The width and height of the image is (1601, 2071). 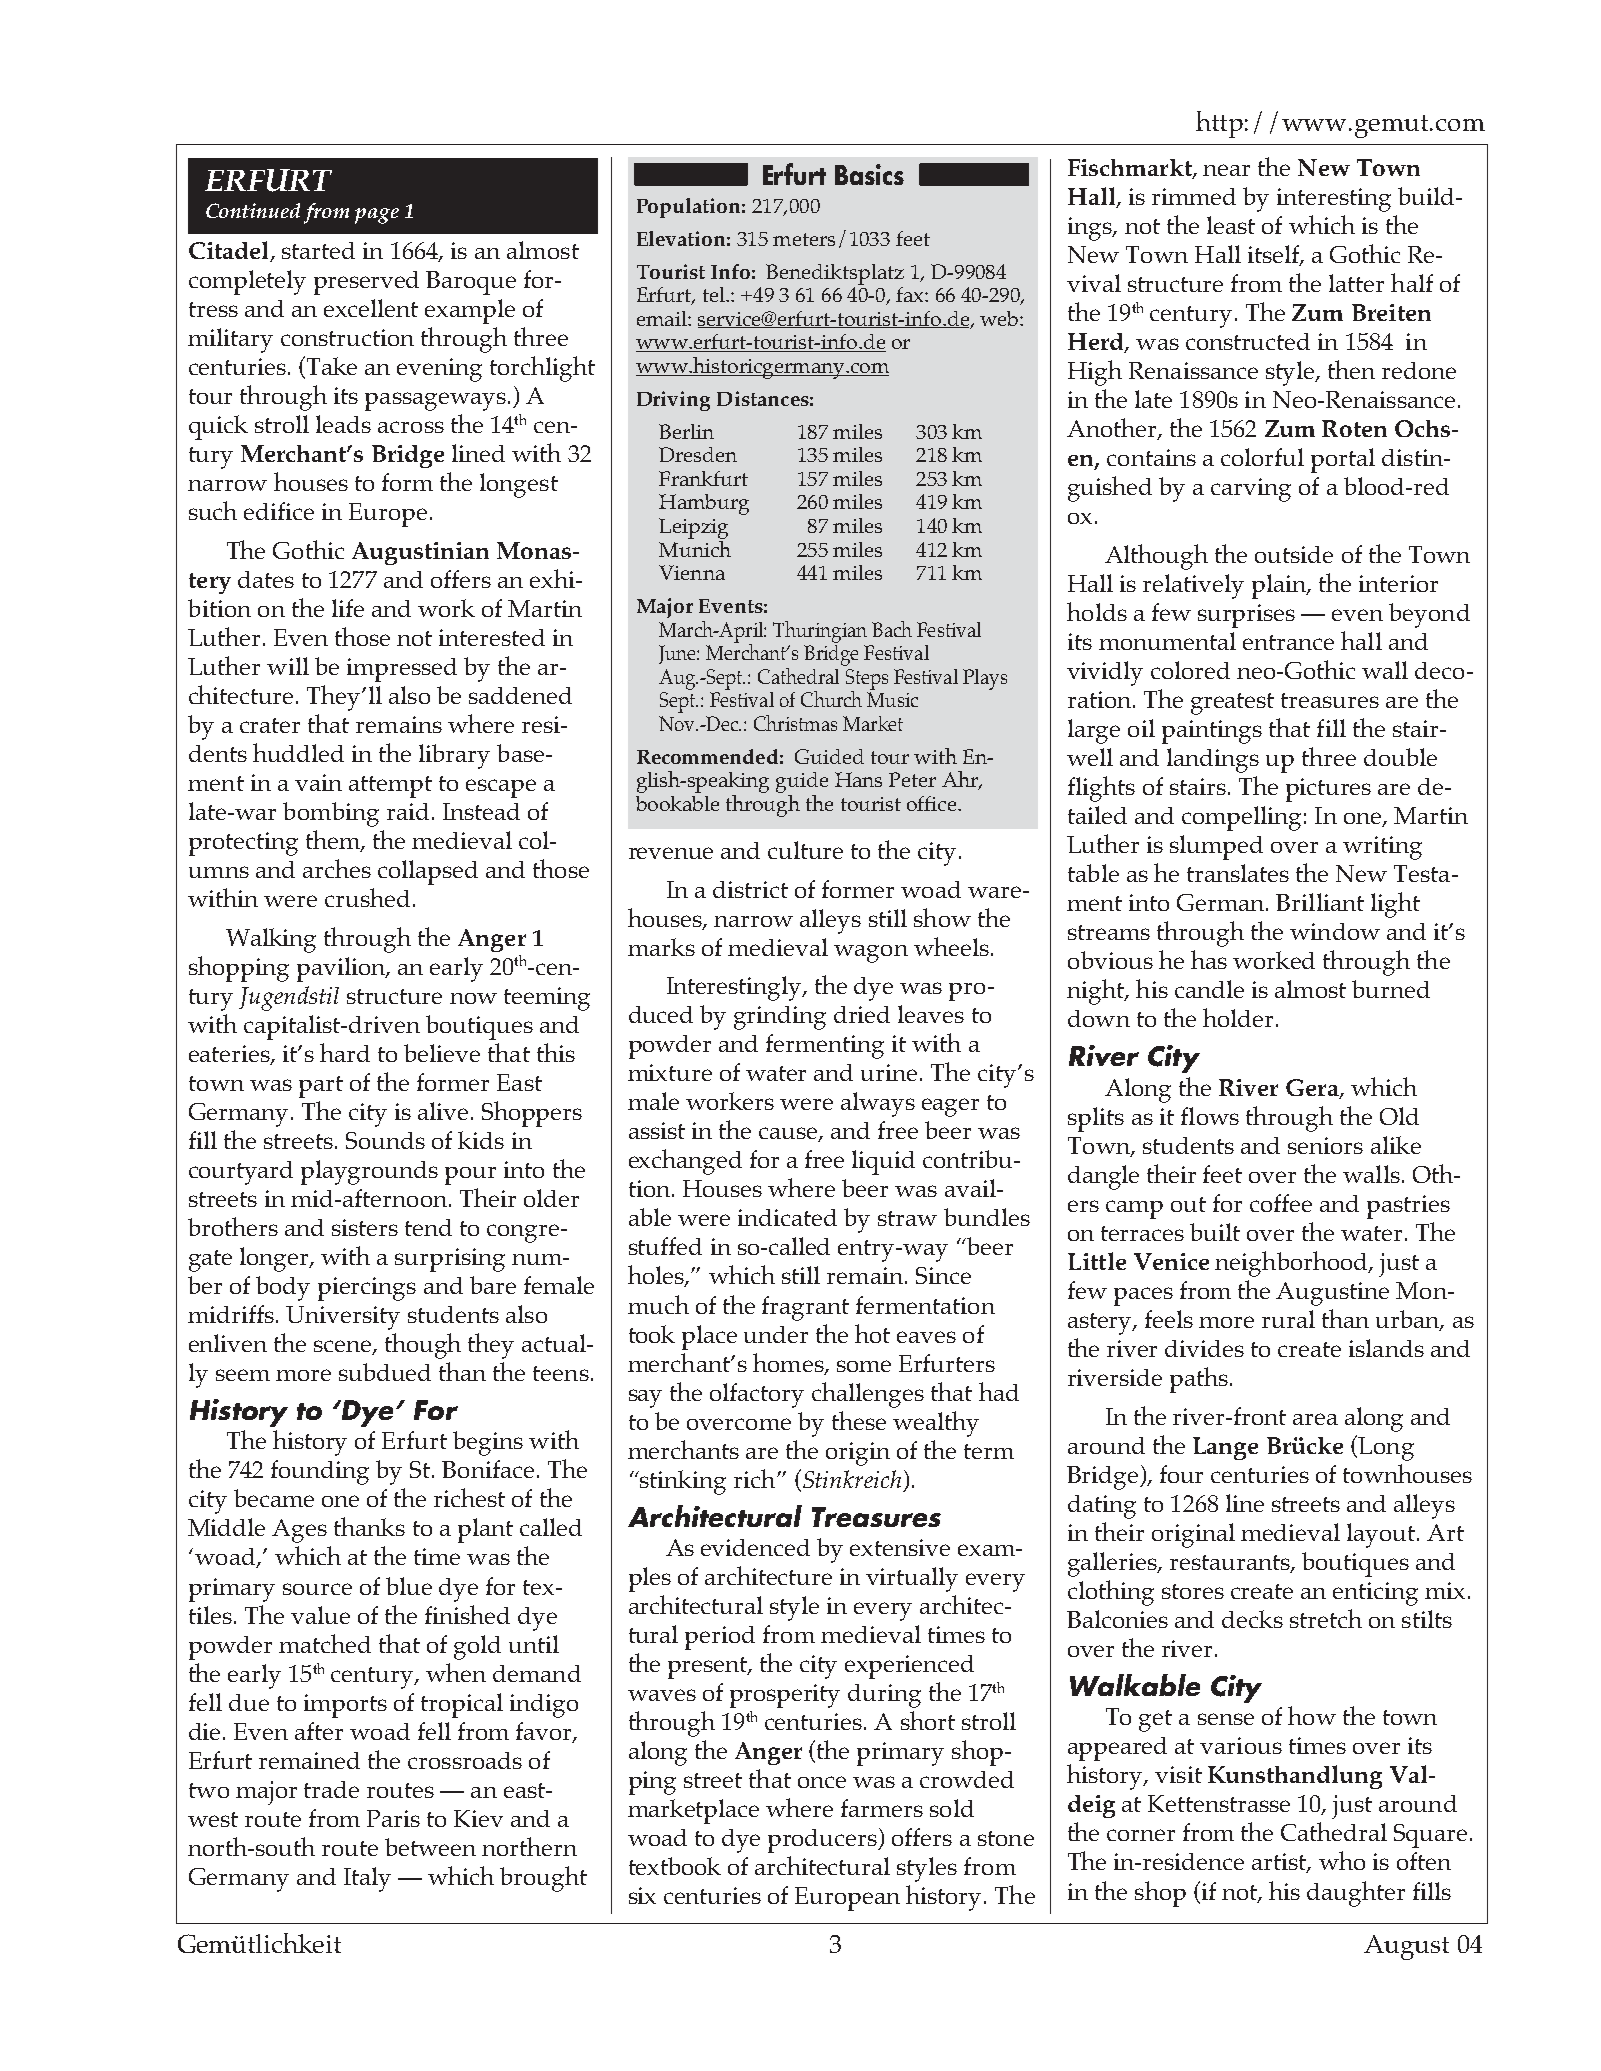 What do you see at coordinates (869, 174) in the image?
I see `Basics` at bounding box center [869, 174].
